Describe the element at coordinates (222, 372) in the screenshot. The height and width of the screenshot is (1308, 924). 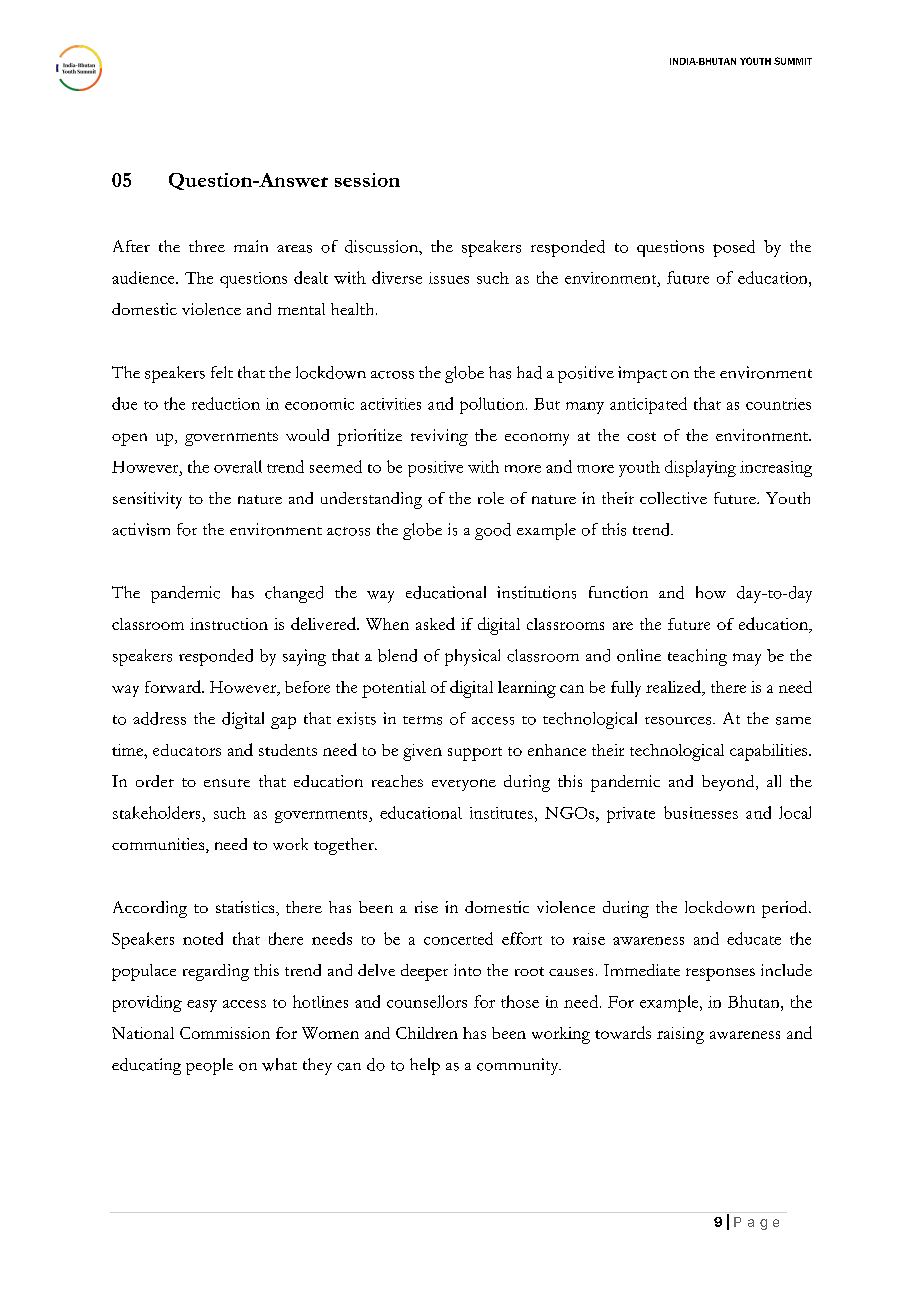
I see `felt` at that location.
